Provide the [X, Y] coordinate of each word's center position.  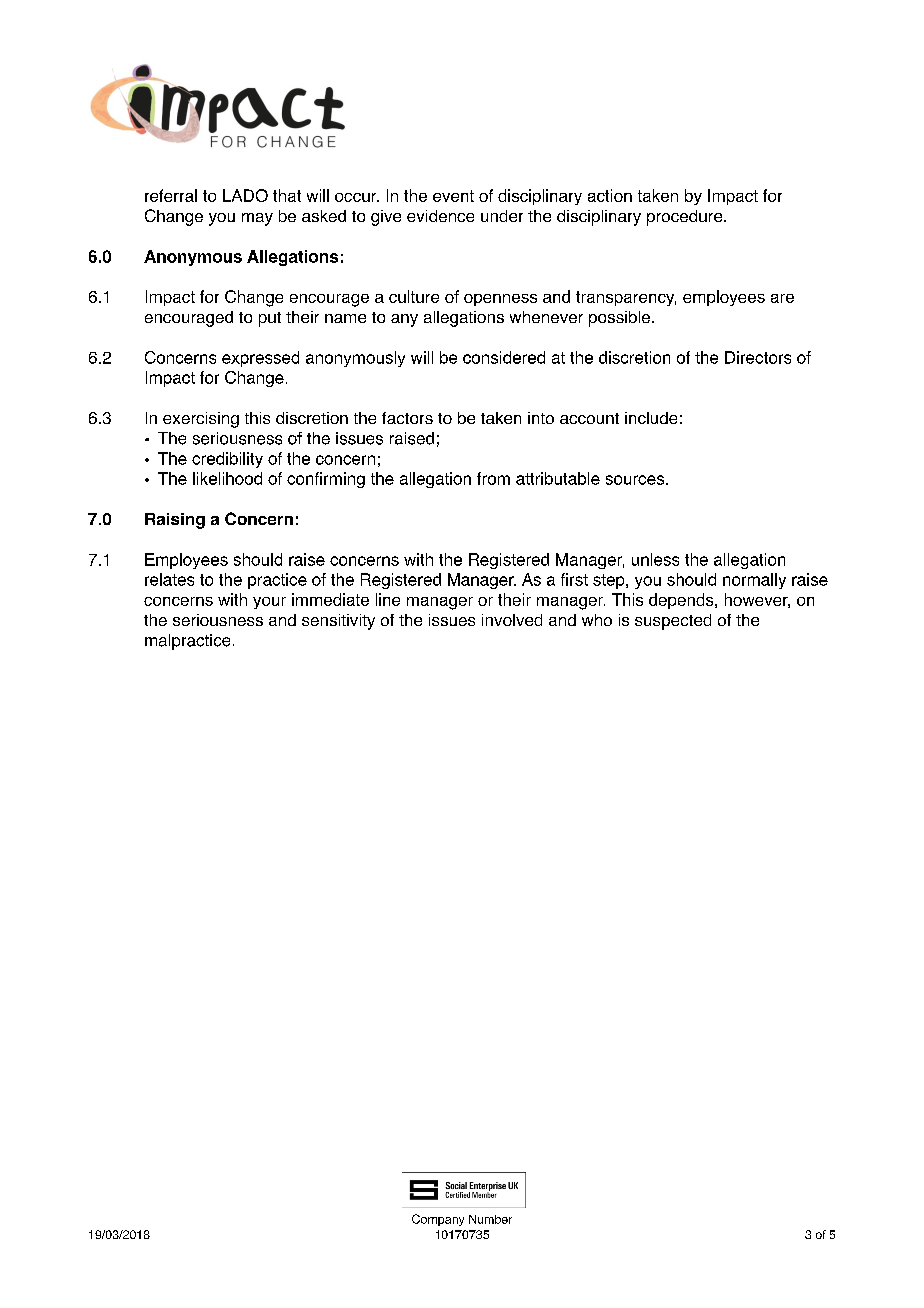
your [269, 603]
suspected [673, 622]
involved [512, 620]
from [493, 478]
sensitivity [338, 622]
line [388, 599]
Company [438, 1220]
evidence [440, 216]
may [257, 219]
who [597, 620]
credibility [227, 460]
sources [636, 480]
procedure [686, 218]
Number [490, 1219]
